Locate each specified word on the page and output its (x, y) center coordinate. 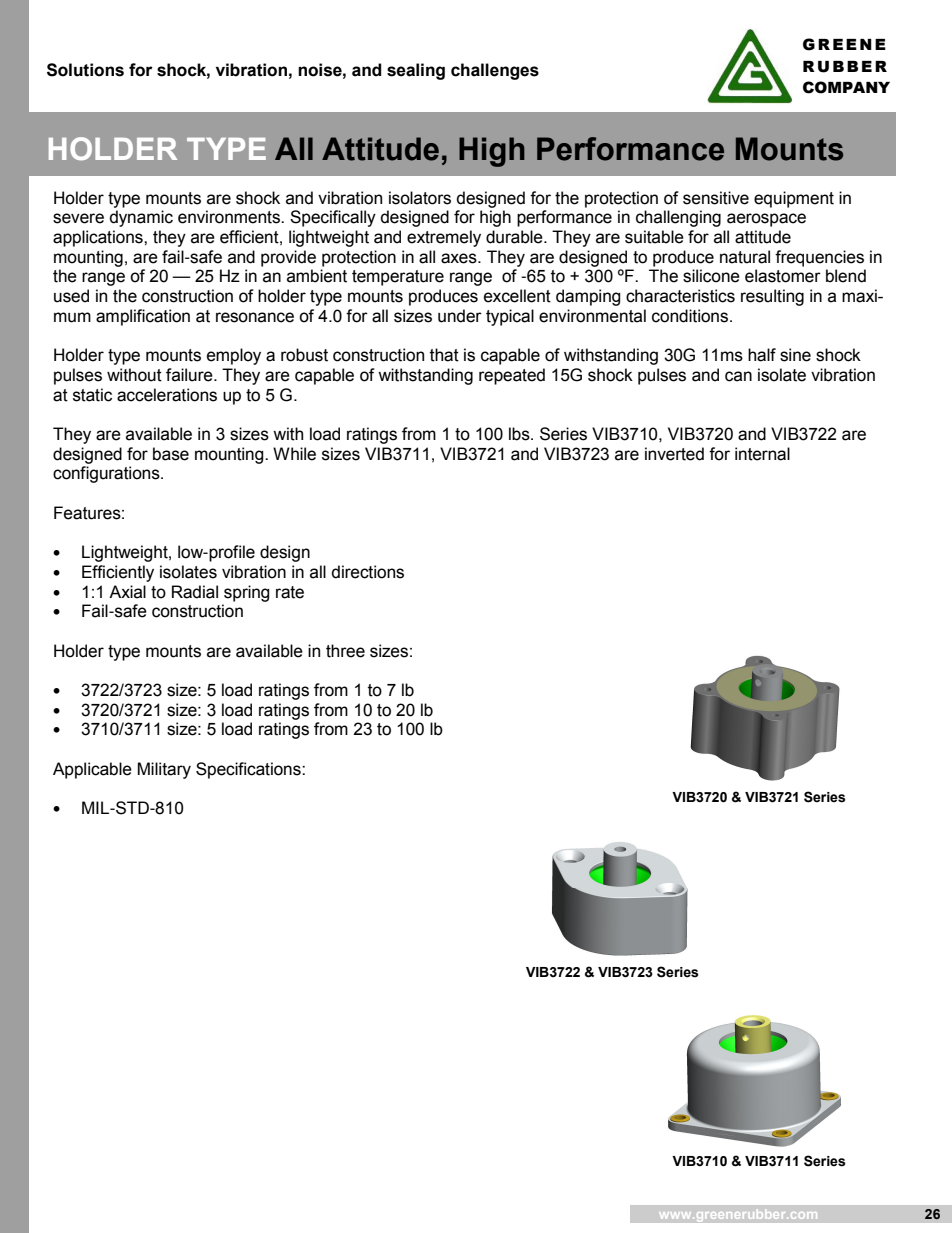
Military (164, 770)
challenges (495, 71)
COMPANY (846, 87)
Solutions (85, 70)
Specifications (249, 770)
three (345, 651)
